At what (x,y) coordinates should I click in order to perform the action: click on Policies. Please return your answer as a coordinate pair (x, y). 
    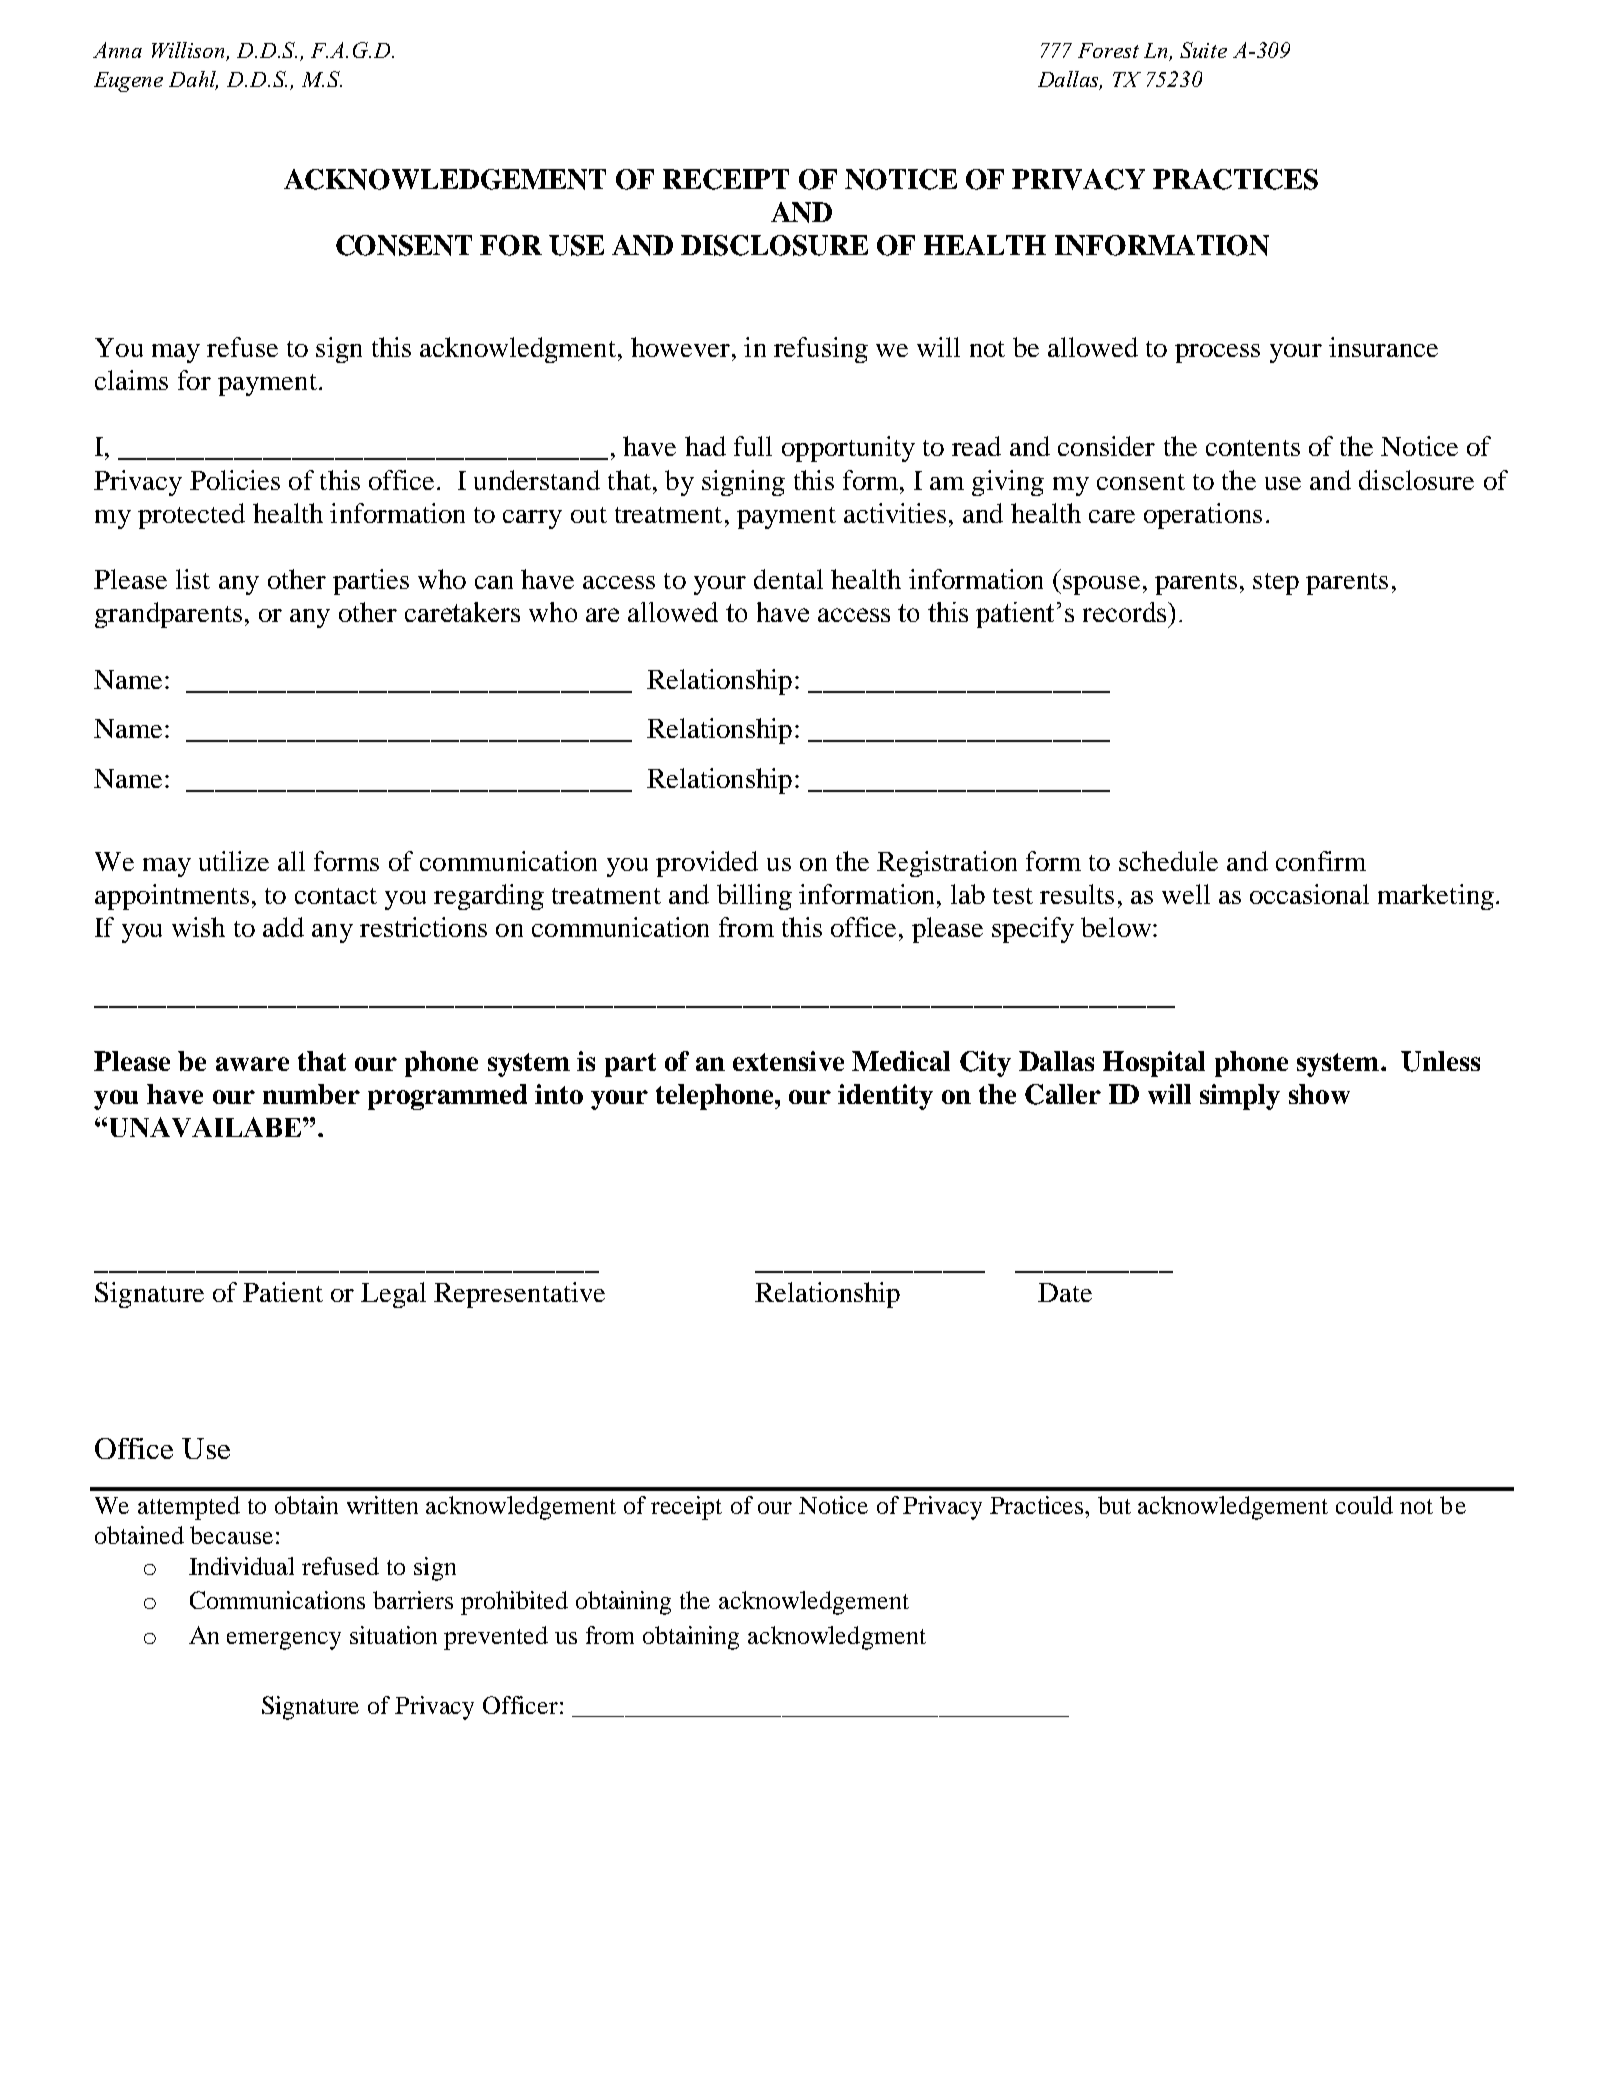
    Looking at the image, I should click on (235, 480).
